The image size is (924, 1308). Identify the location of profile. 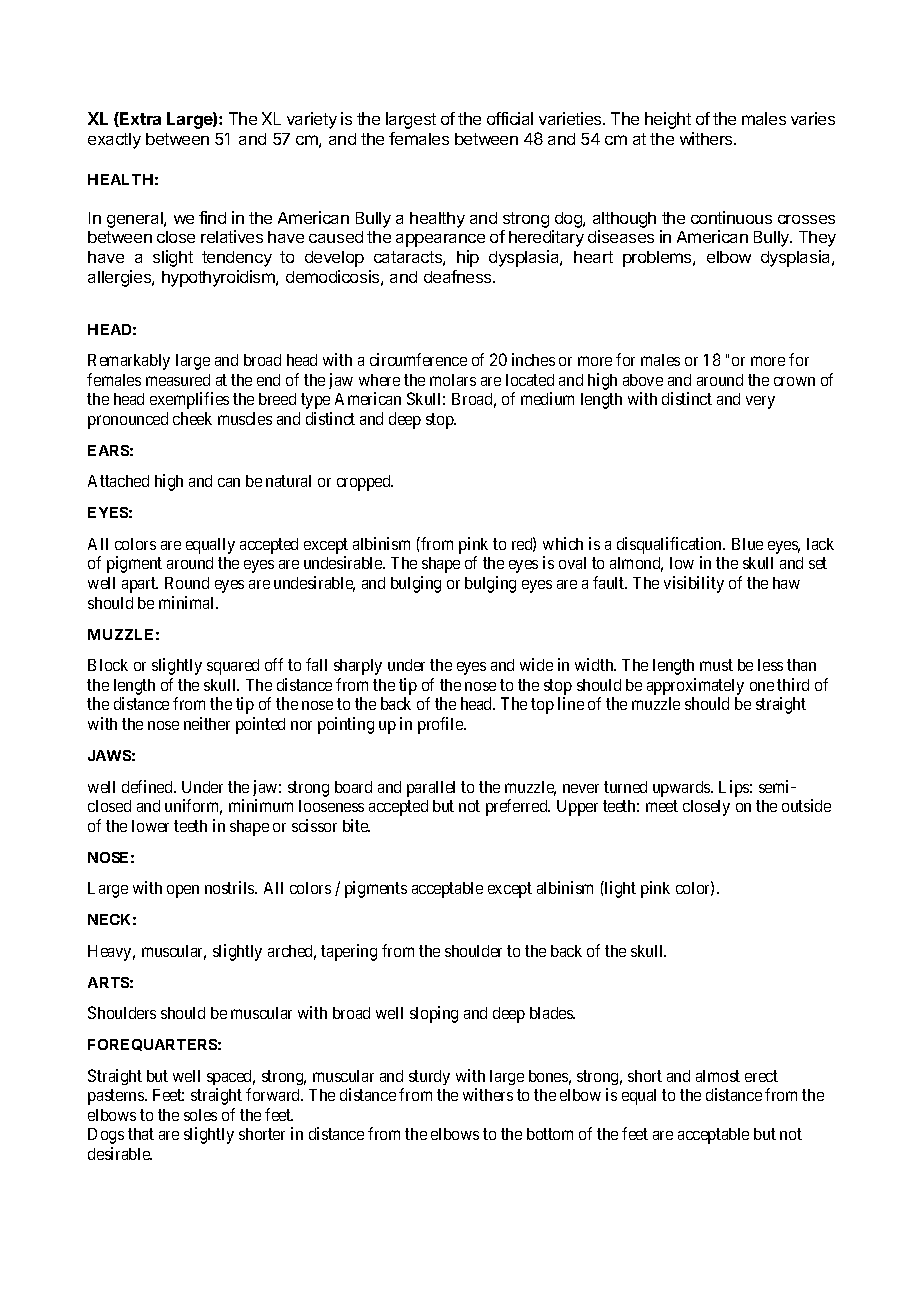
(441, 725).
